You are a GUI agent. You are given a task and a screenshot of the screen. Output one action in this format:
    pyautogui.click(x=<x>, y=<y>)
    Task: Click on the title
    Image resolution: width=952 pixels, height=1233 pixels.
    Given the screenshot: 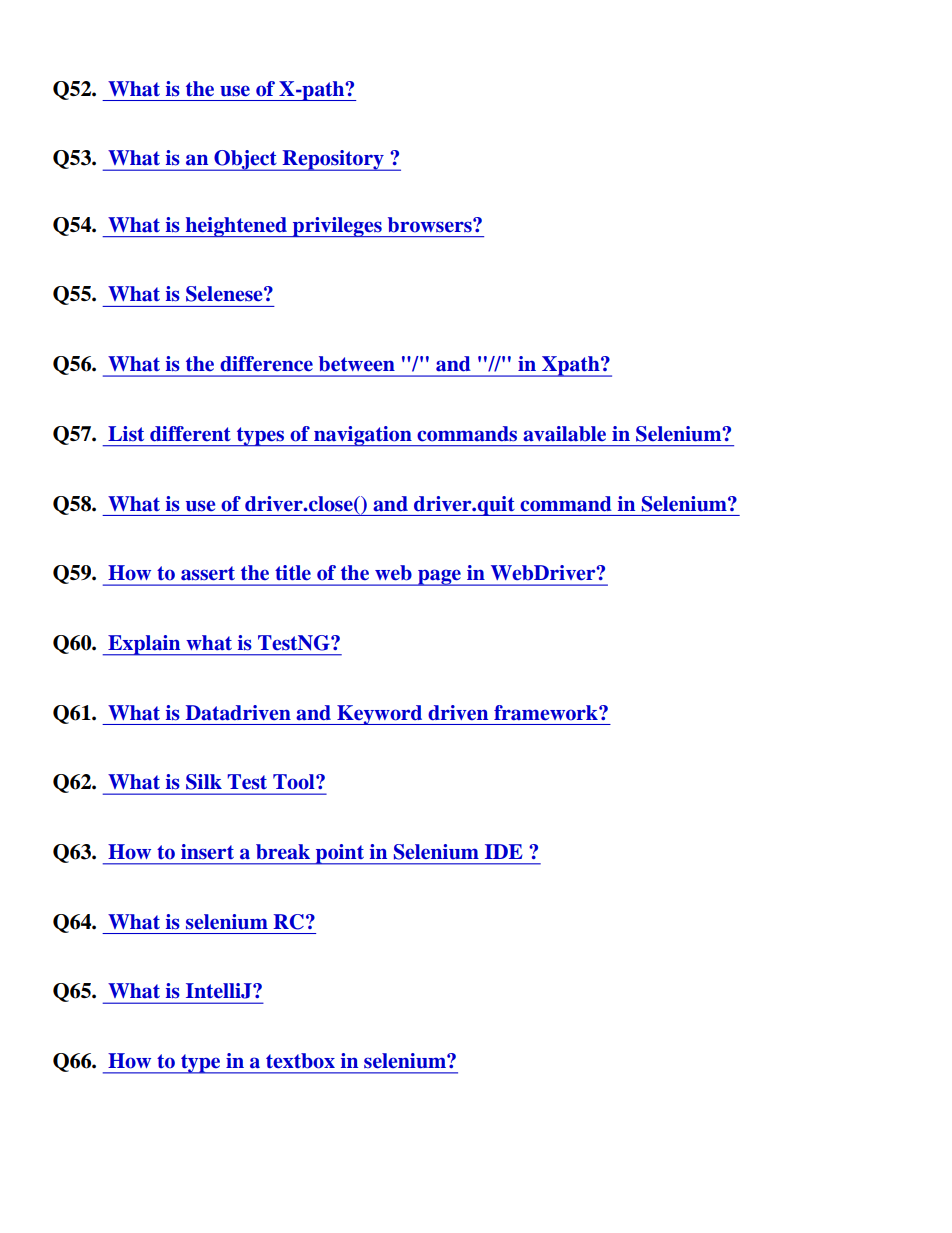 What is the action you would take?
    pyautogui.click(x=293, y=573)
